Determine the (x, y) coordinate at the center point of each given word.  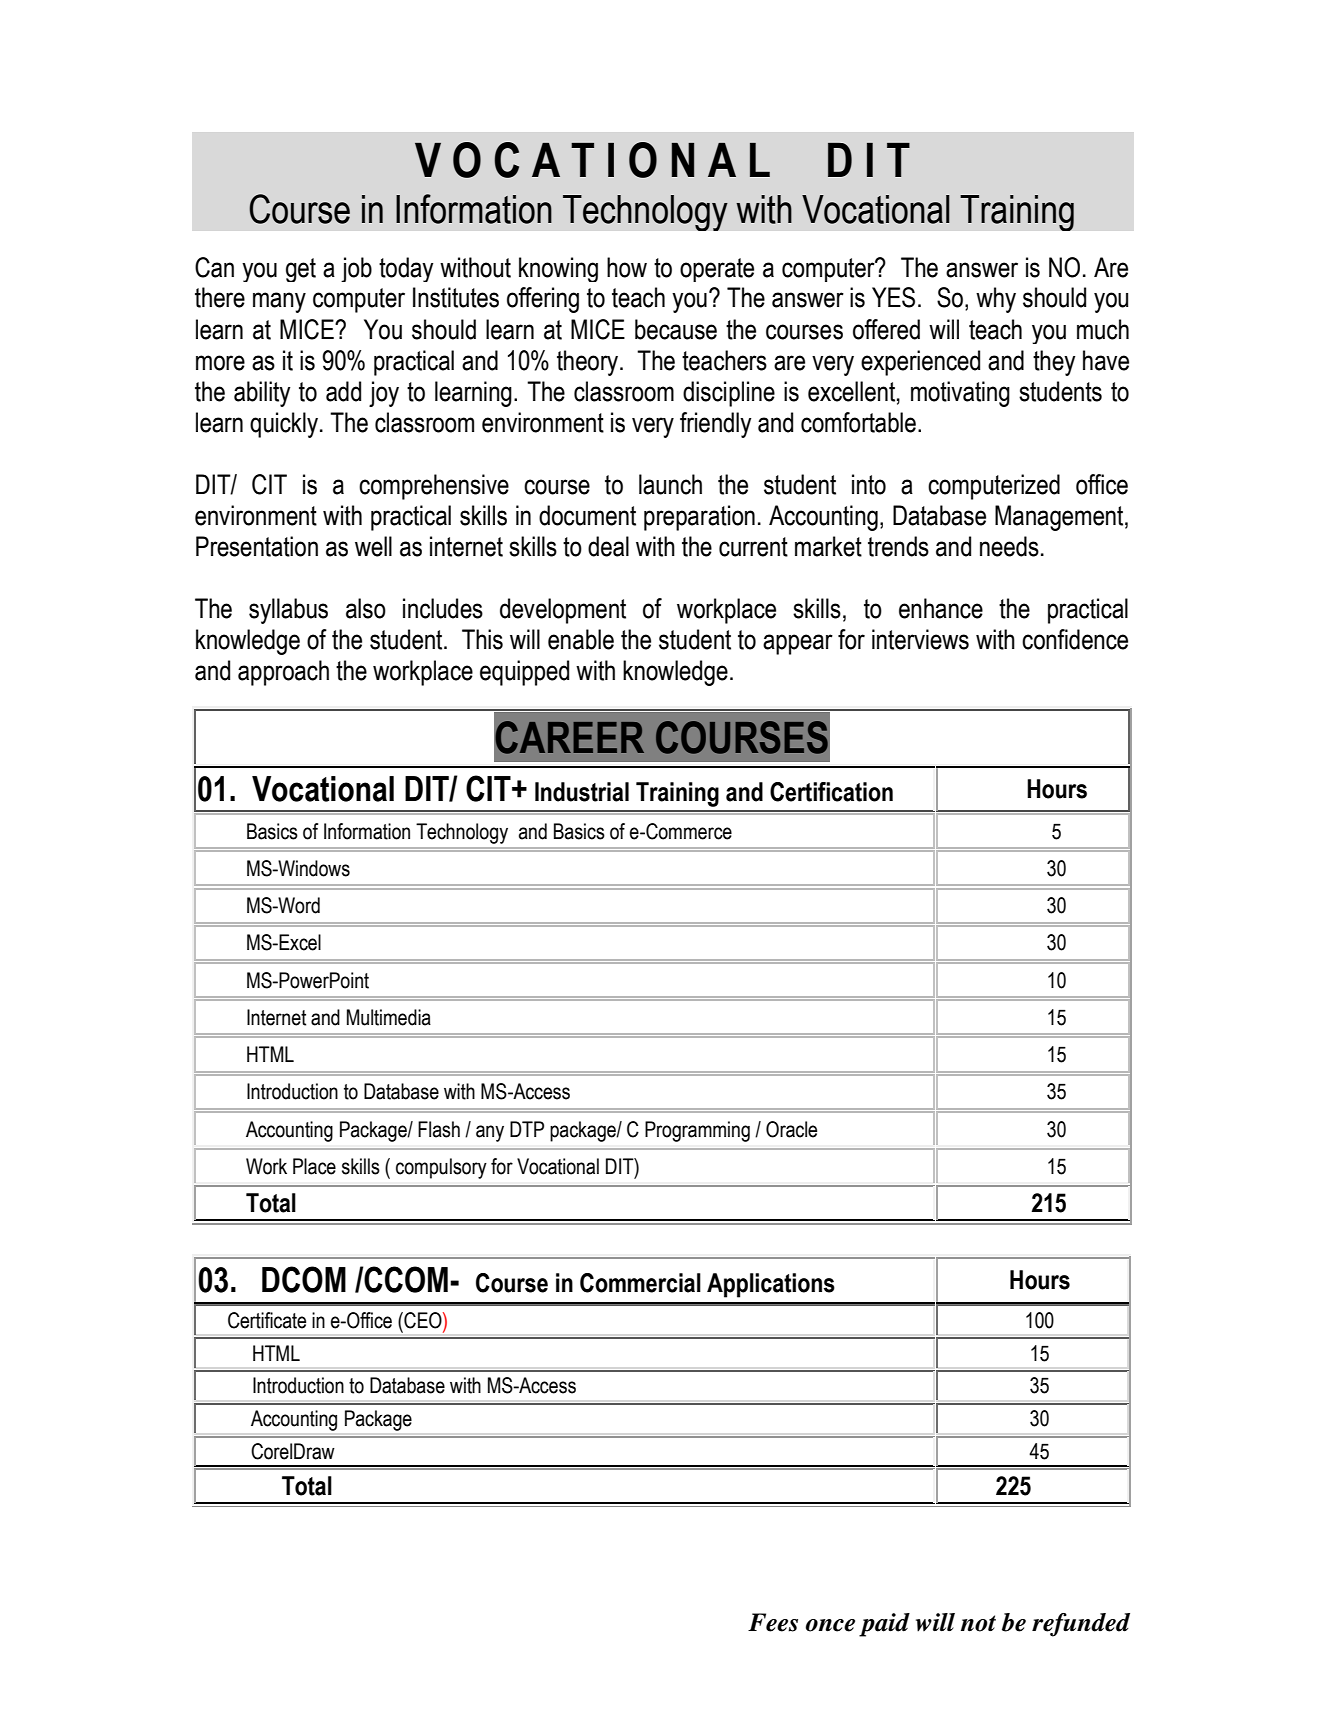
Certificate (267, 1320)
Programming (697, 1131)
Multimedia (389, 1017)
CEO (423, 1320)
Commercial (640, 1283)
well (373, 546)
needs (1009, 546)
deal (608, 546)
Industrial (582, 792)
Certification (831, 792)
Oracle (791, 1129)
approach (283, 673)
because (676, 329)
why (996, 300)
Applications (771, 1285)
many (279, 302)
